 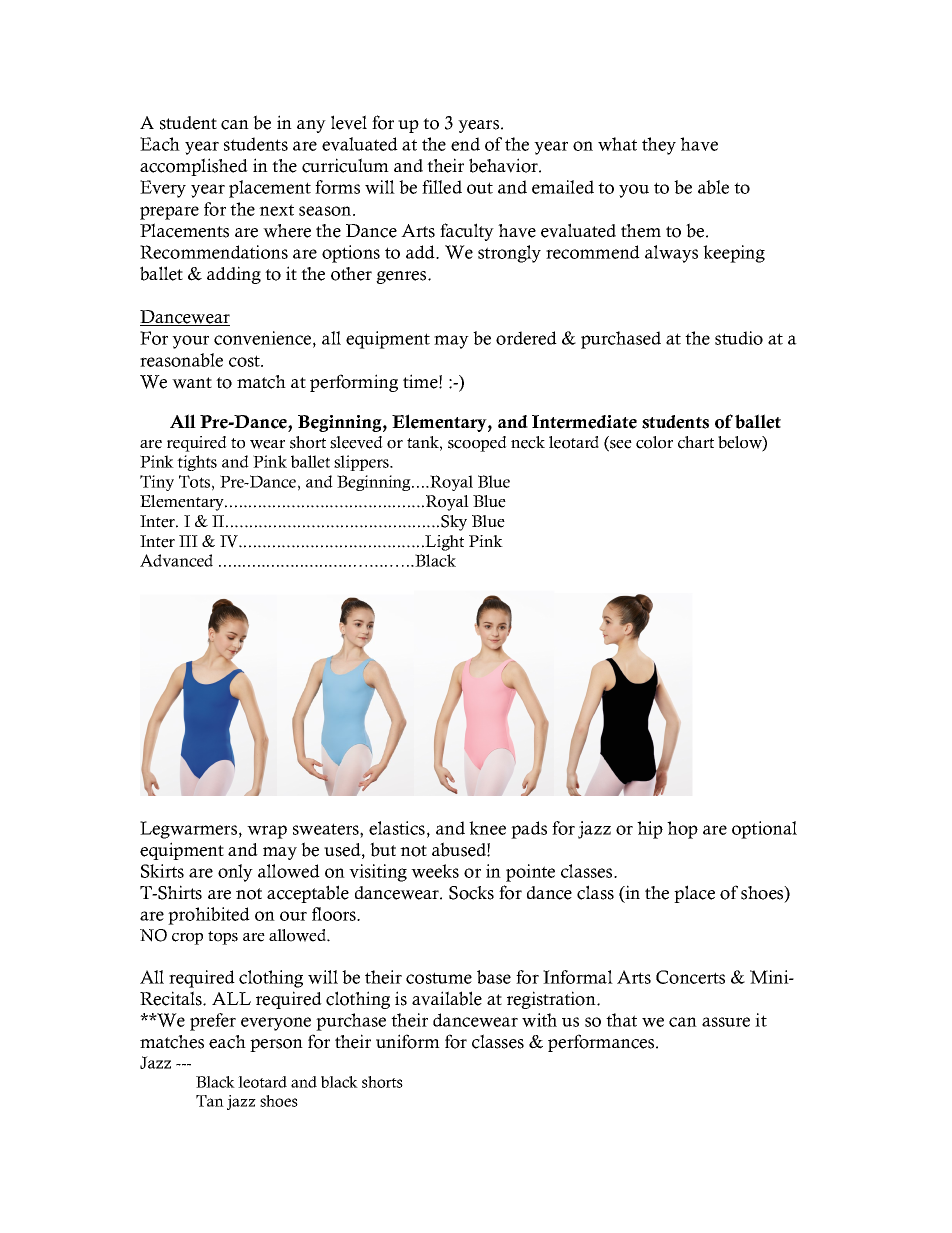 I want to click on filled, so click(x=442, y=187).
